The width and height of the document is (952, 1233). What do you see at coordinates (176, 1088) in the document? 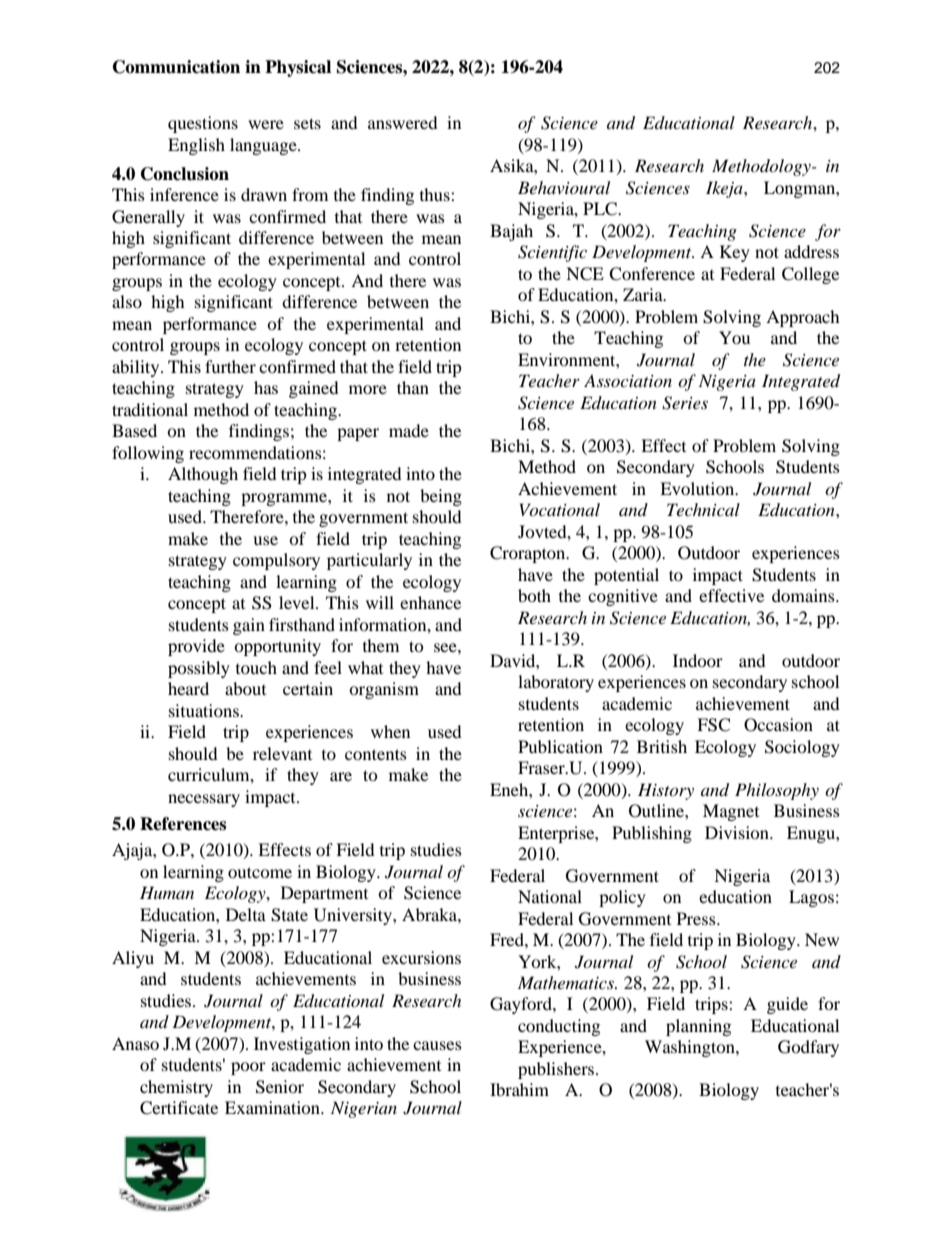
I see `chemistry` at bounding box center [176, 1088].
